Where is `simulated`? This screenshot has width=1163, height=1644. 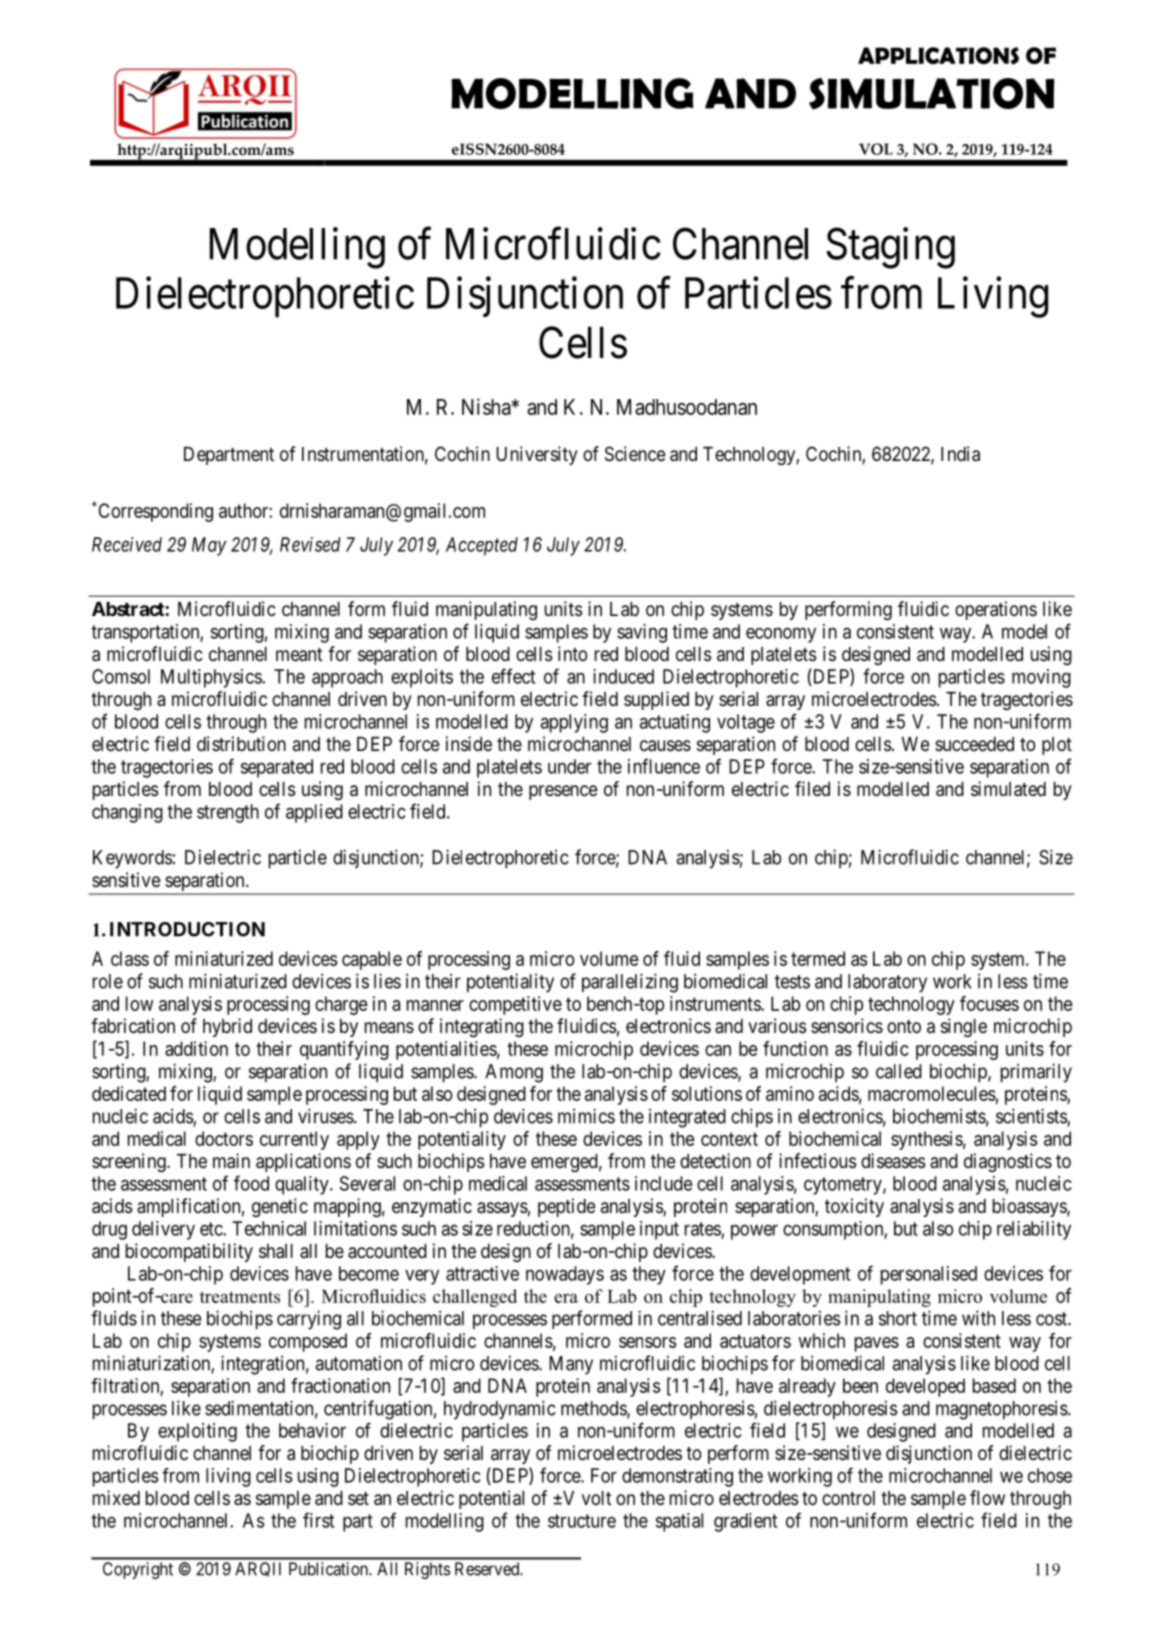 simulated is located at coordinates (1008, 789).
